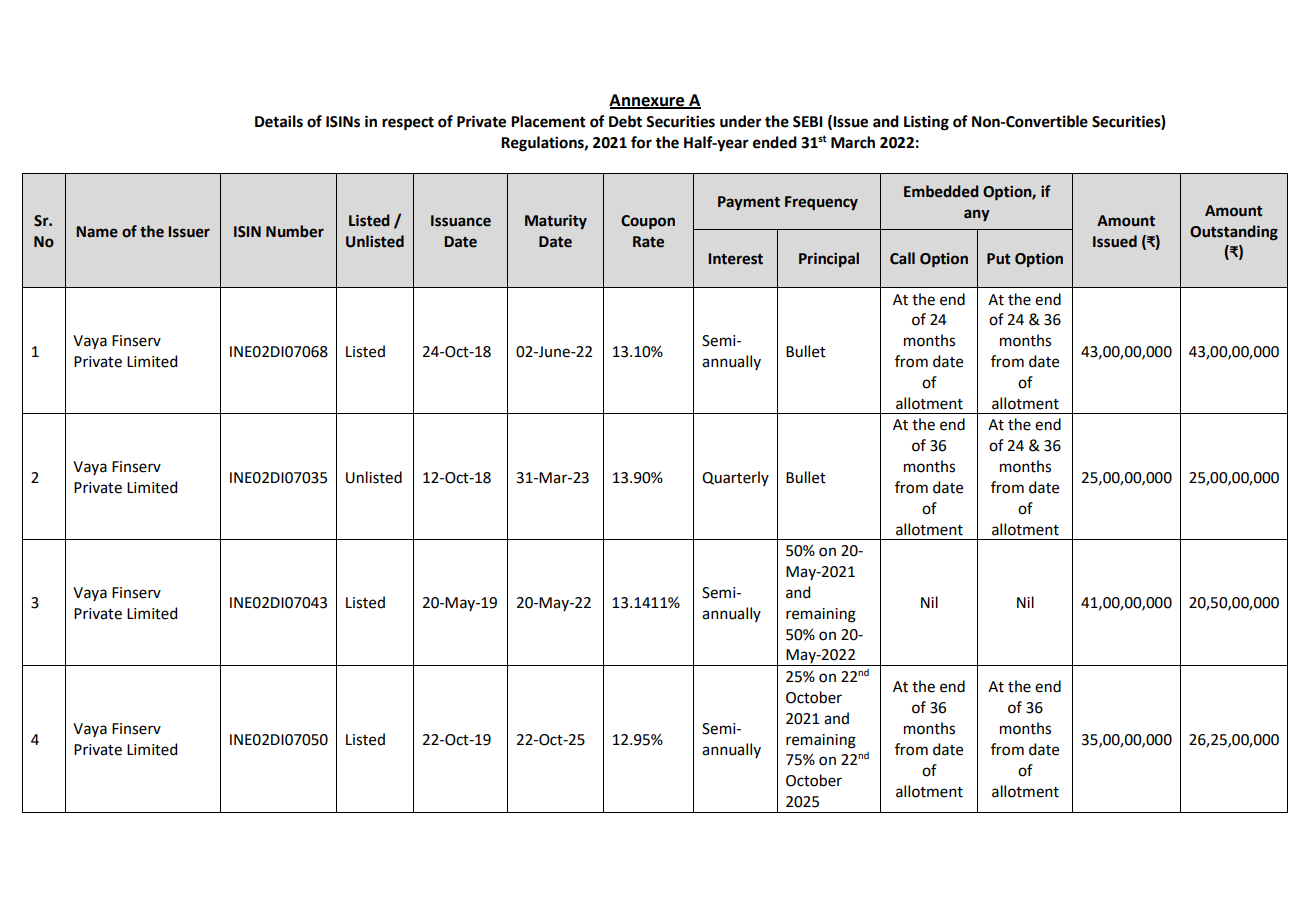  Describe the element at coordinates (998, 259) in the page. I see `Put` at that location.
